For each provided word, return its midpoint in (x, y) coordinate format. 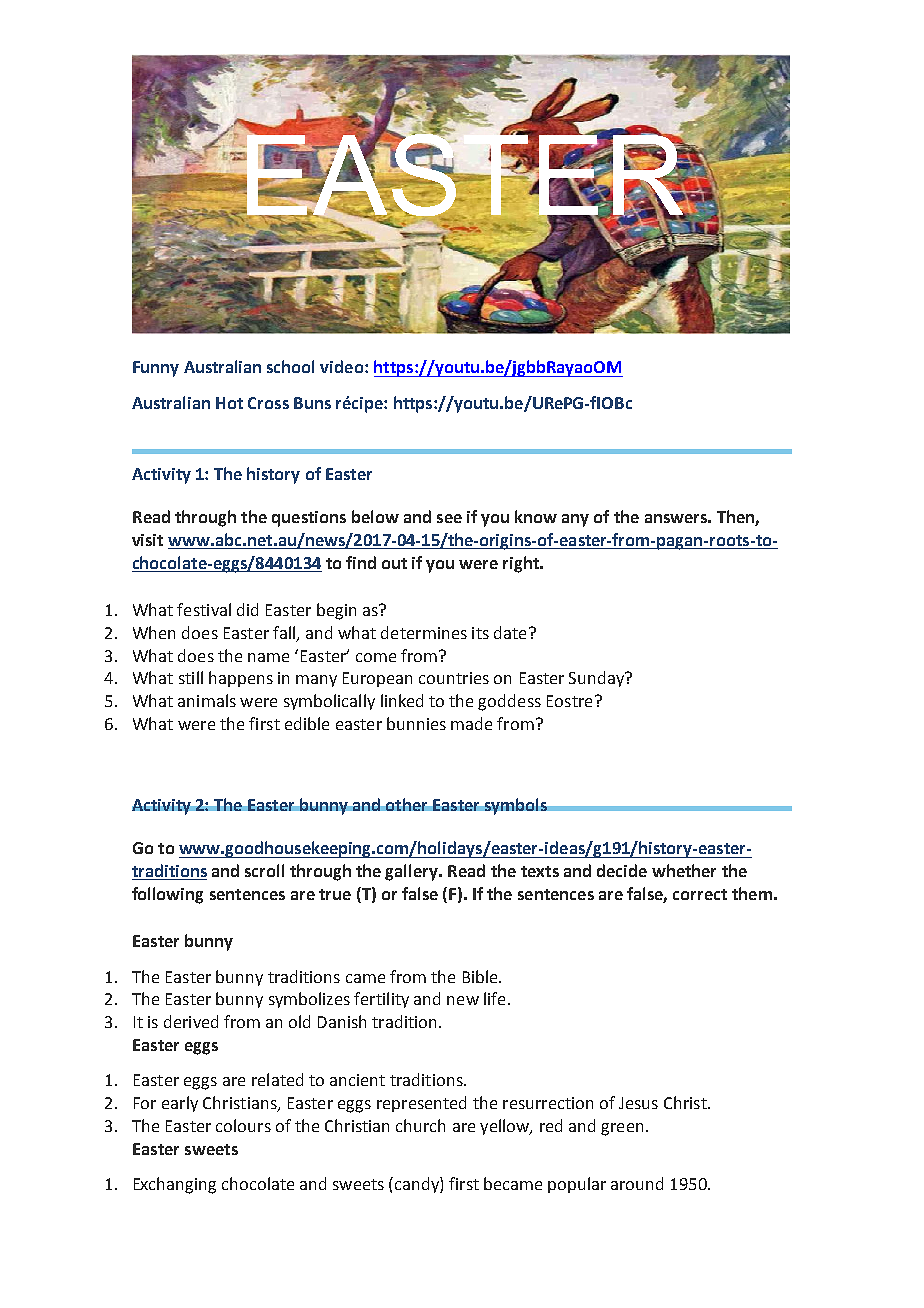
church (420, 1125)
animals (207, 700)
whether (684, 870)
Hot (229, 403)
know (536, 516)
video (343, 366)
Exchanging (175, 1185)
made (471, 723)
